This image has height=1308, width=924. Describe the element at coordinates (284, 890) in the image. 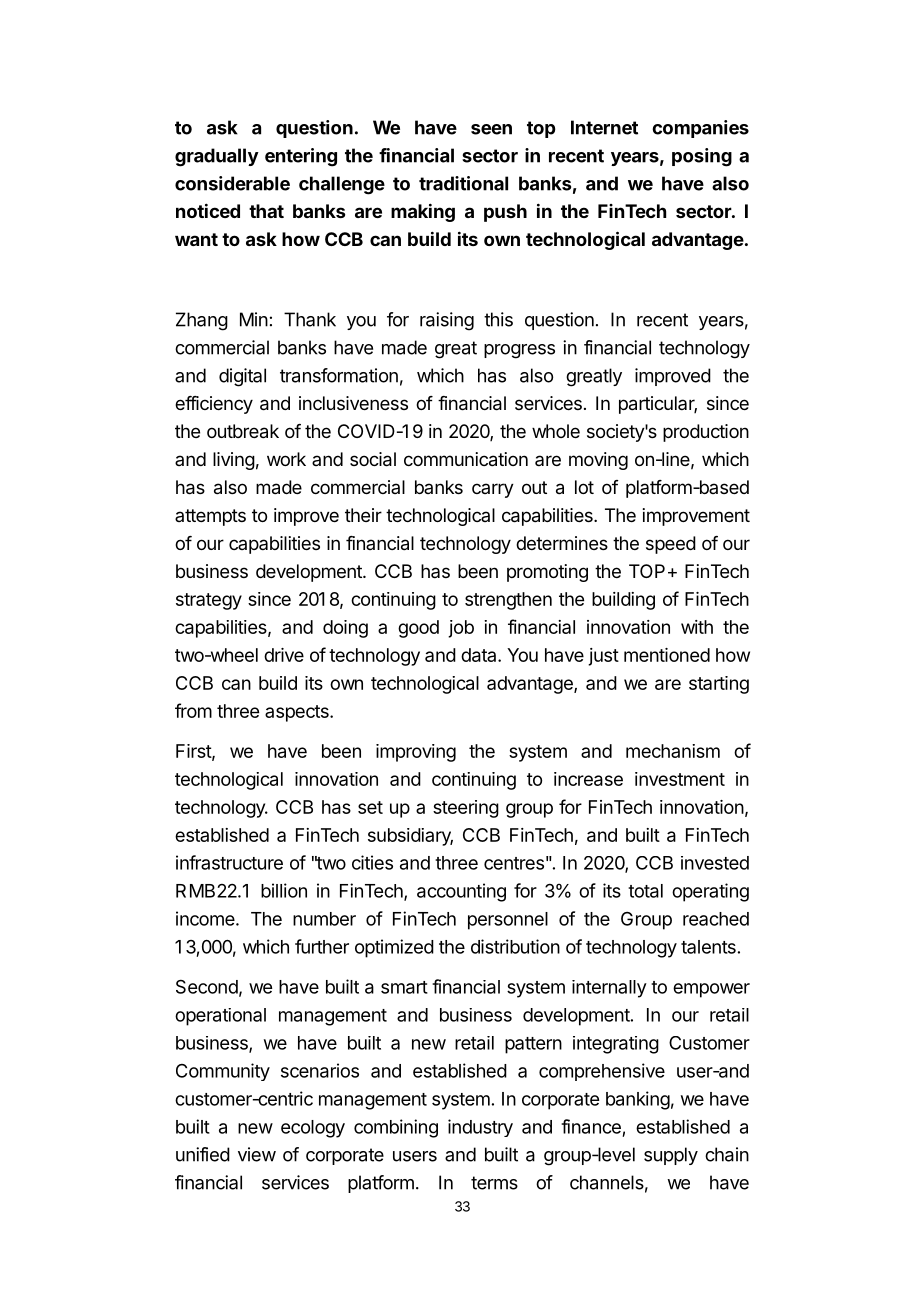

I see `billion` at that location.
